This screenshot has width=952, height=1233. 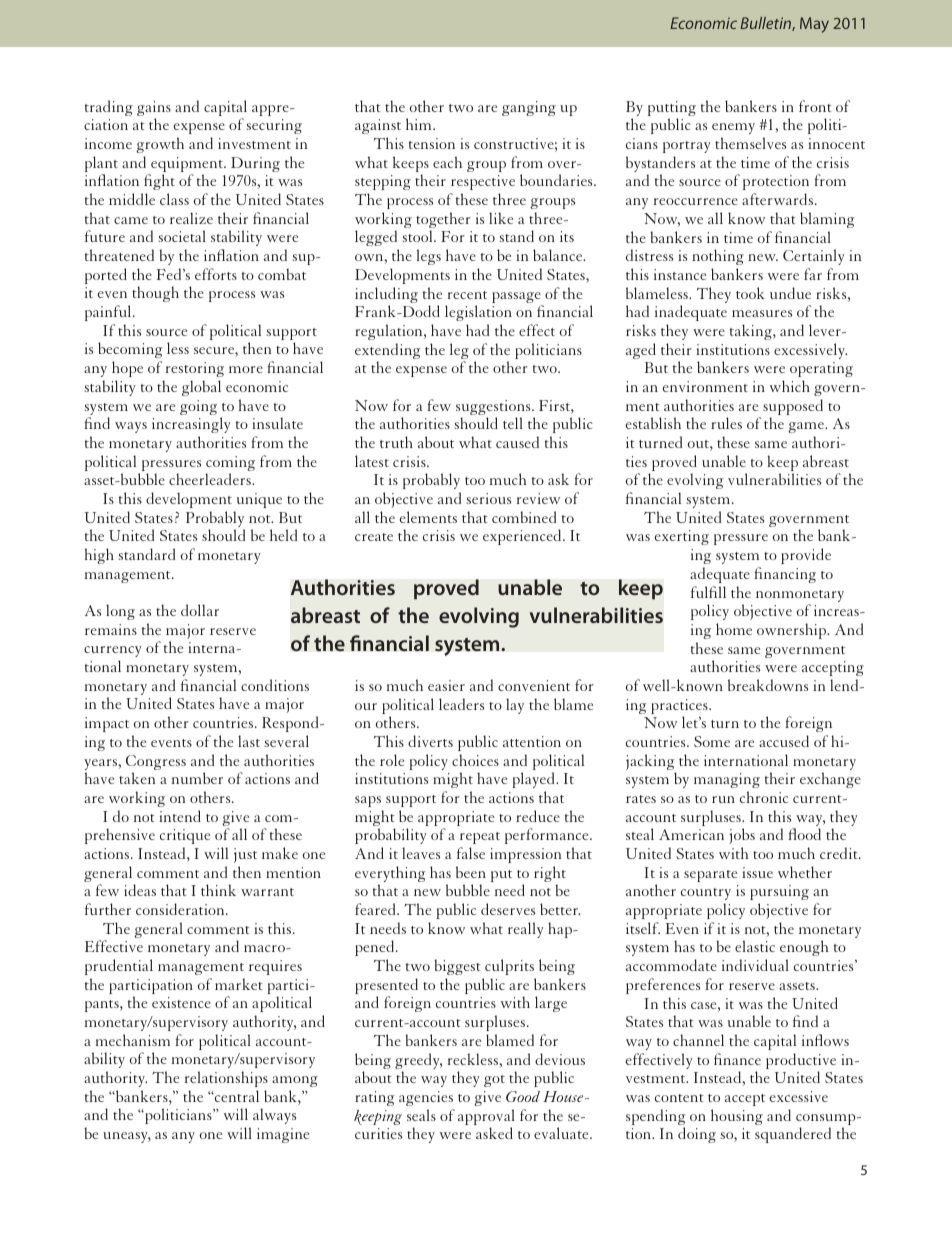 What do you see at coordinates (467, 295) in the screenshot?
I see `recent` at bounding box center [467, 295].
